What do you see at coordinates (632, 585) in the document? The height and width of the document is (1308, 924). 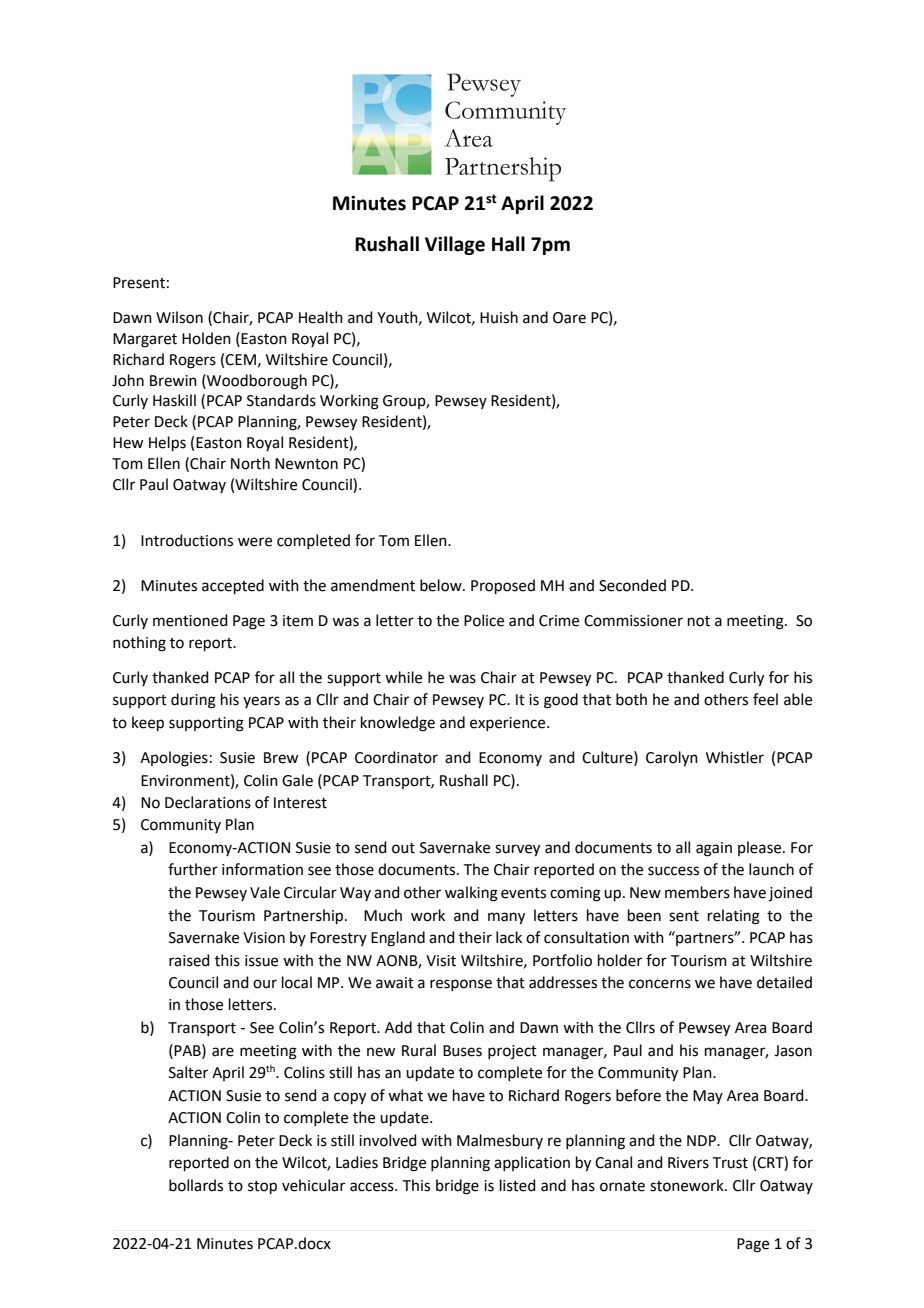 I see `Seconded` at bounding box center [632, 585].
